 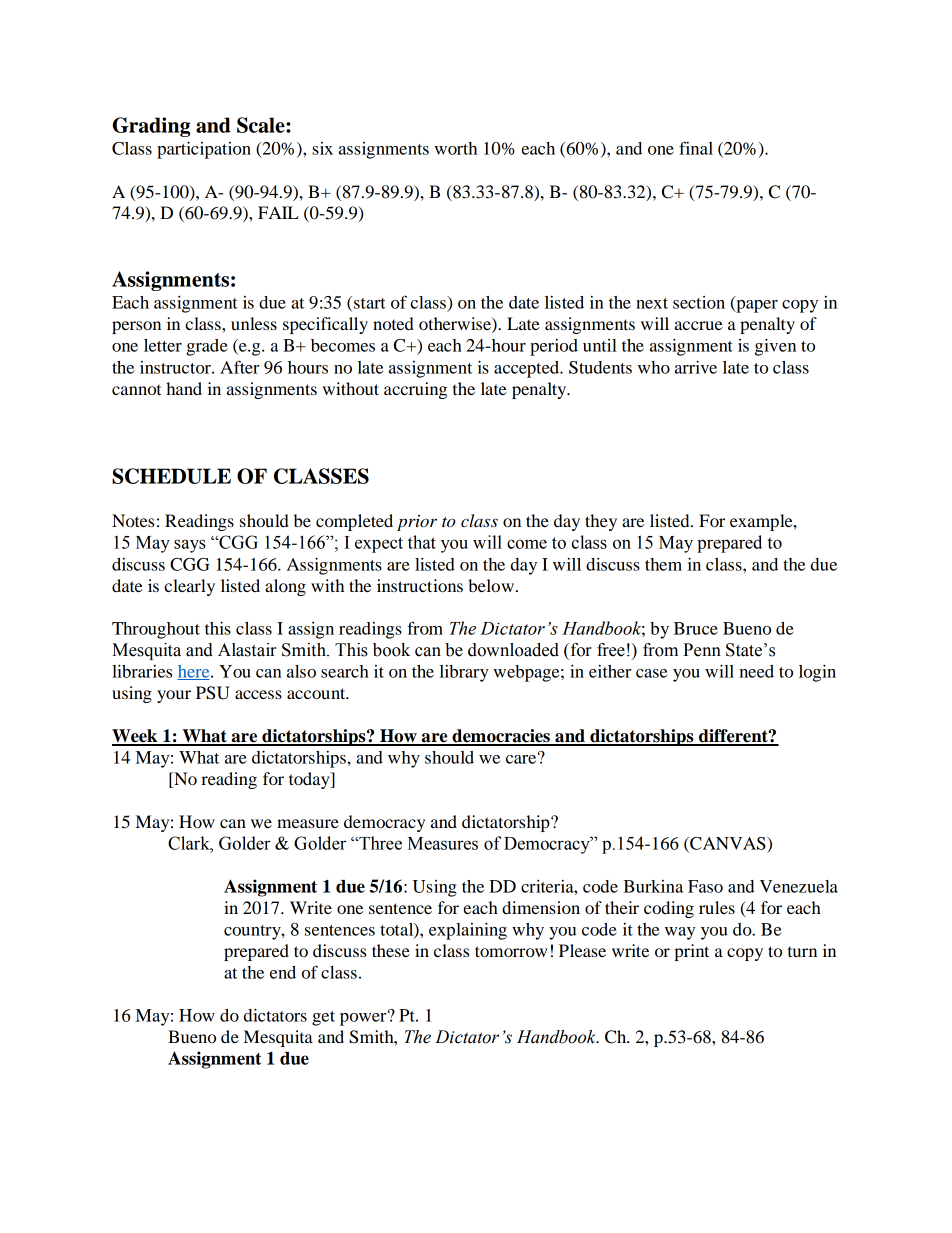 What do you see at coordinates (501, 737) in the document?
I see `democracies` at bounding box center [501, 737].
